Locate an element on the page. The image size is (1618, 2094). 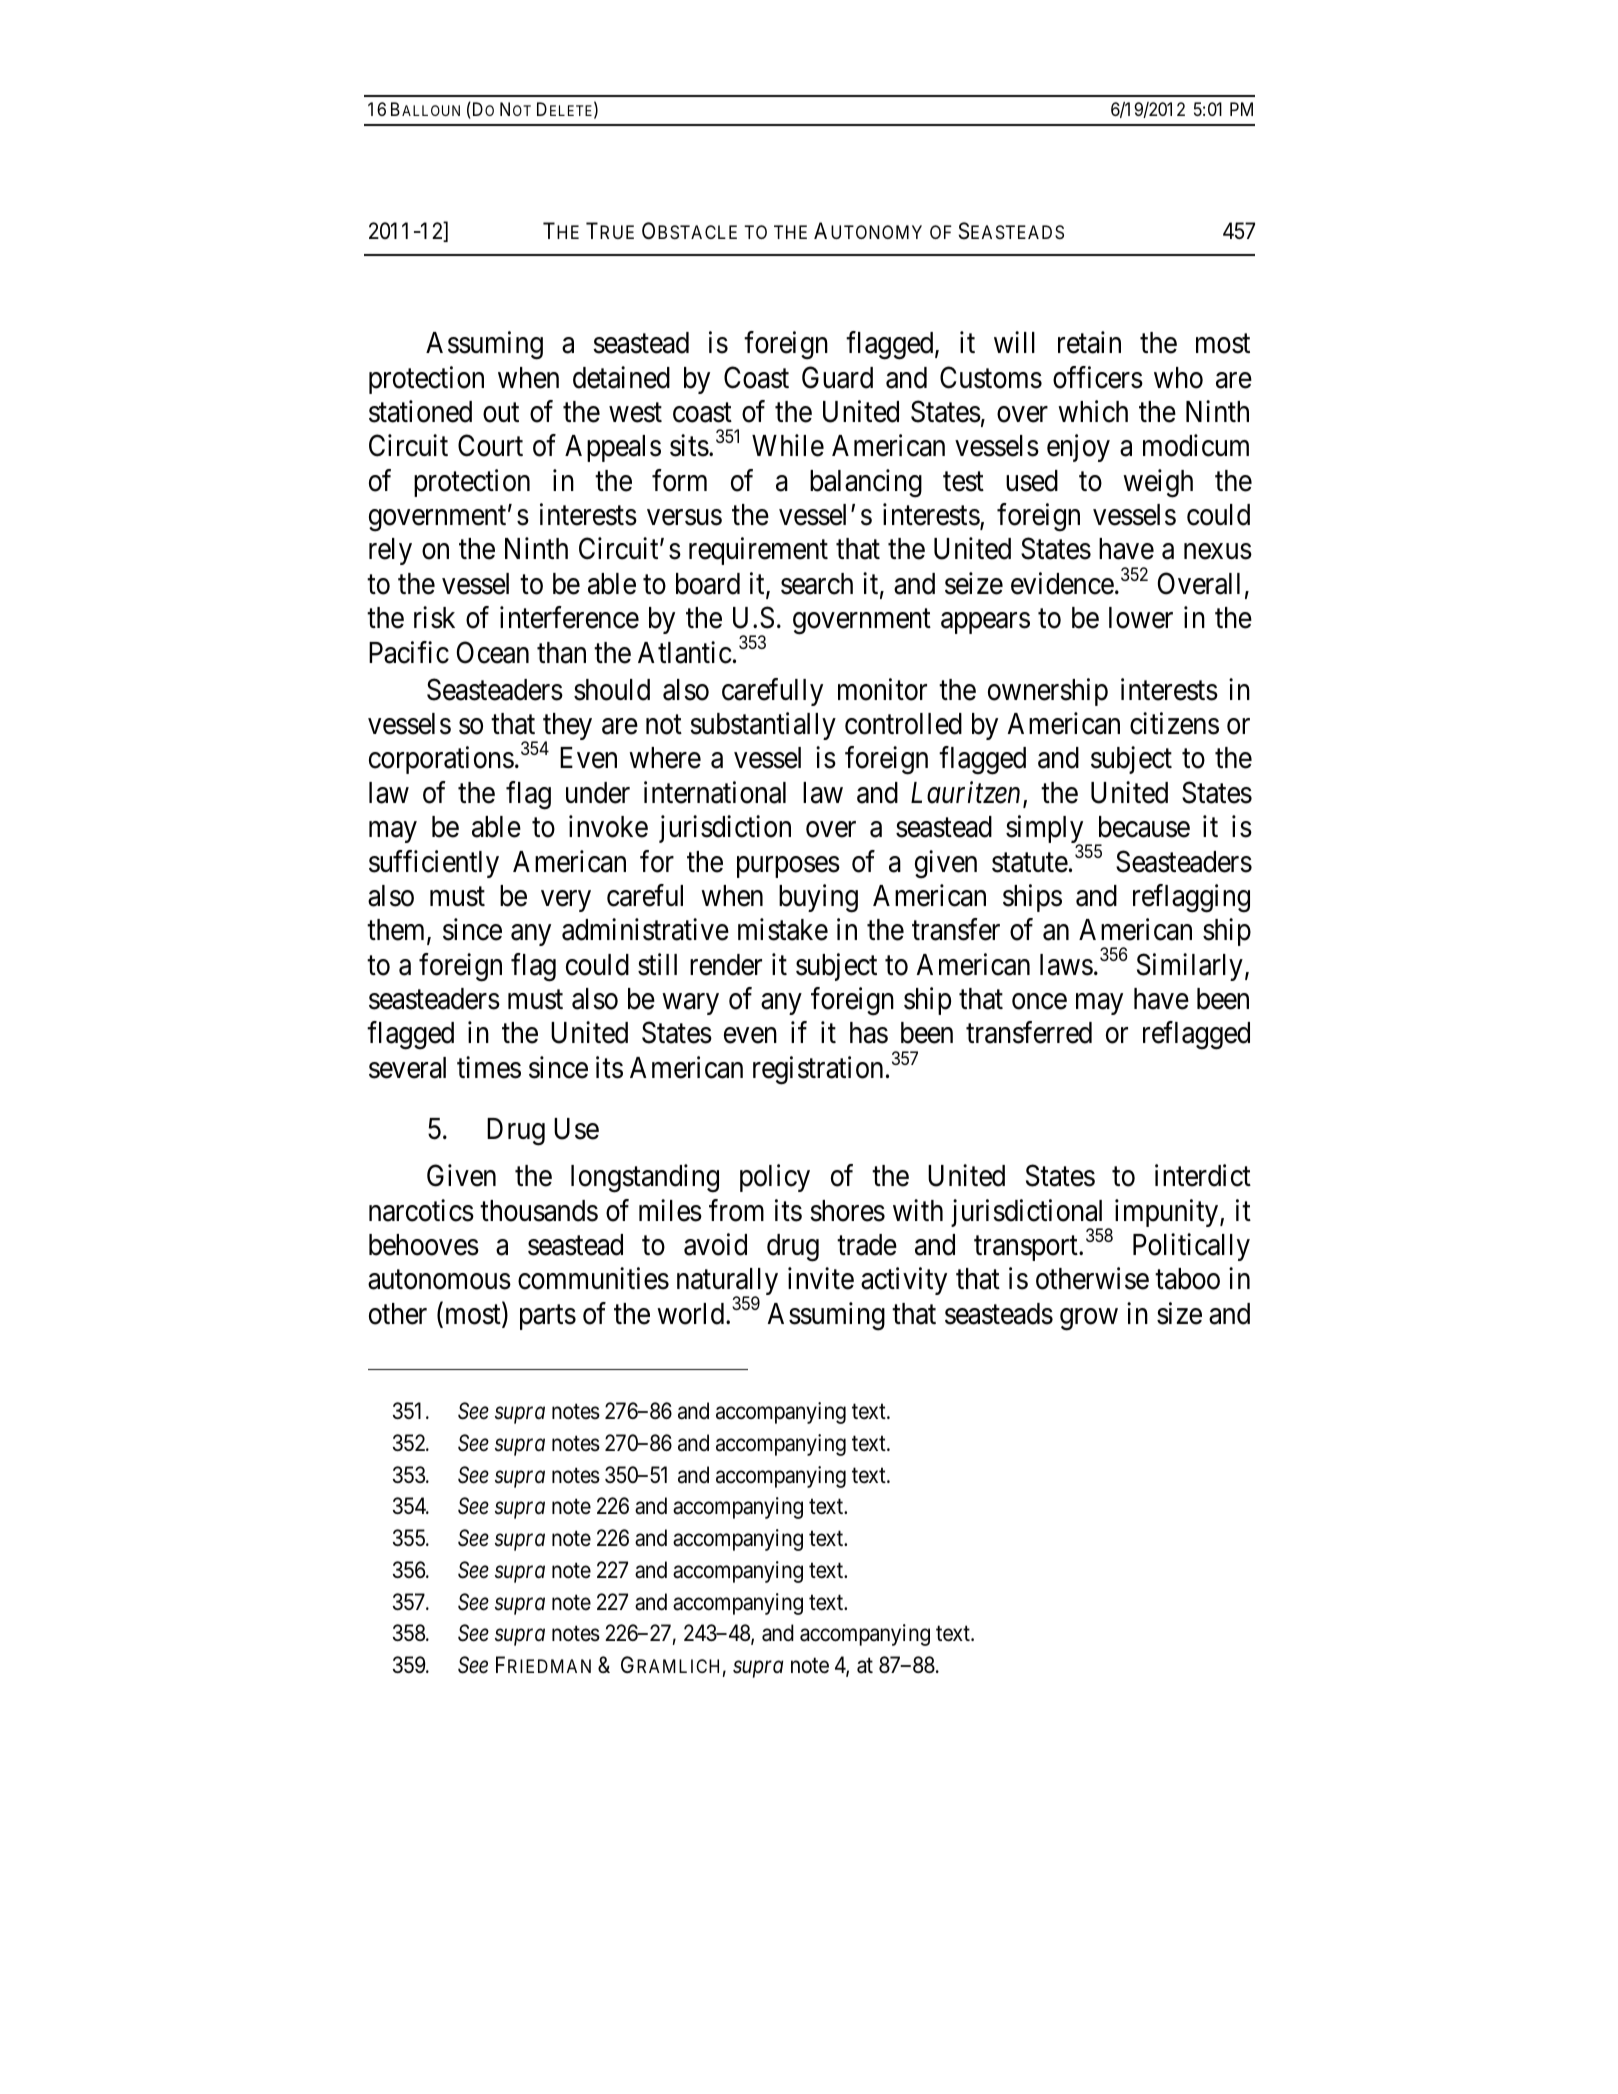
out is located at coordinates (501, 413).
